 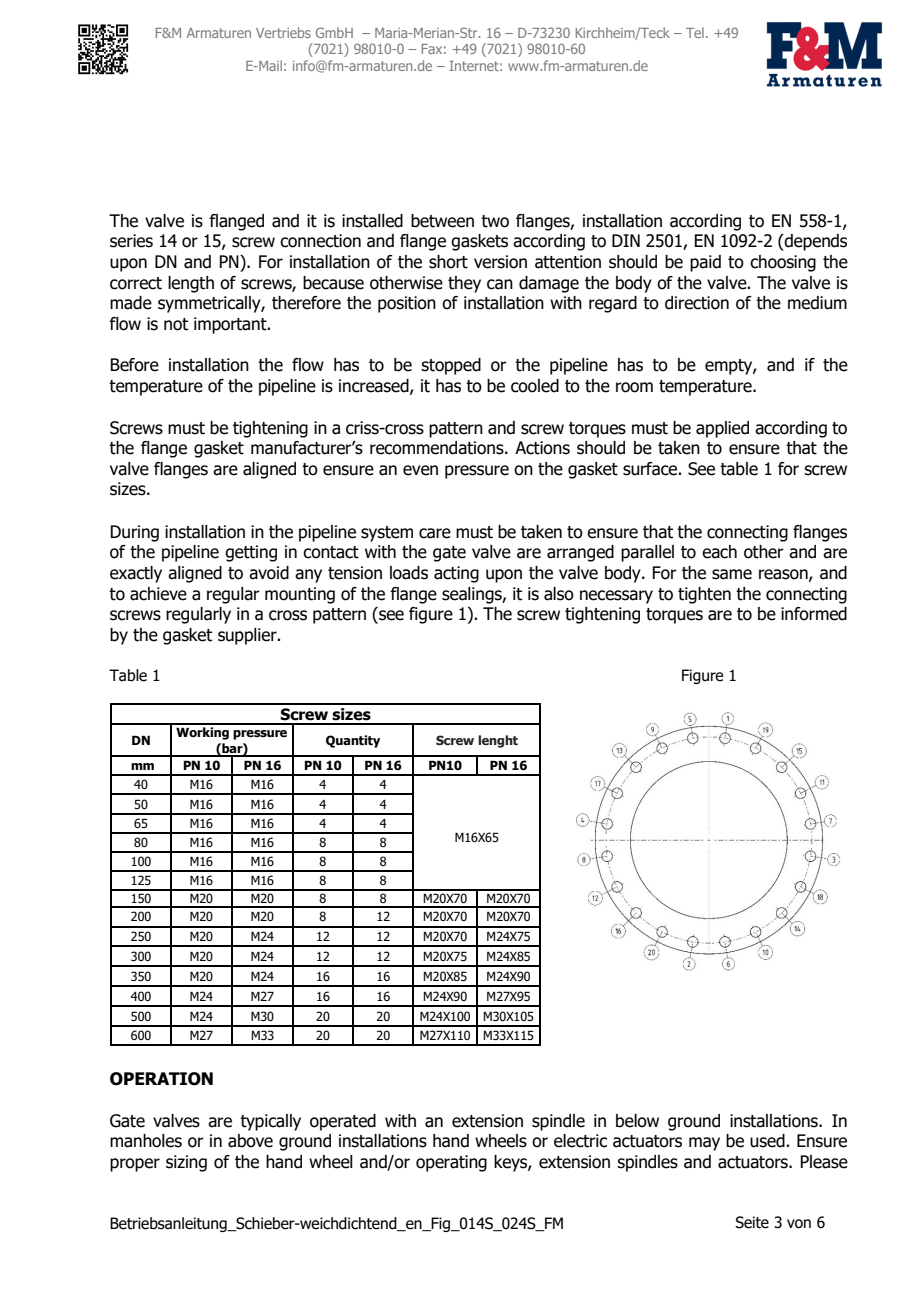 What do you see at coordinates (186, 1163) in the page?
I see `sizing` at bounding box center [186, 1163].
